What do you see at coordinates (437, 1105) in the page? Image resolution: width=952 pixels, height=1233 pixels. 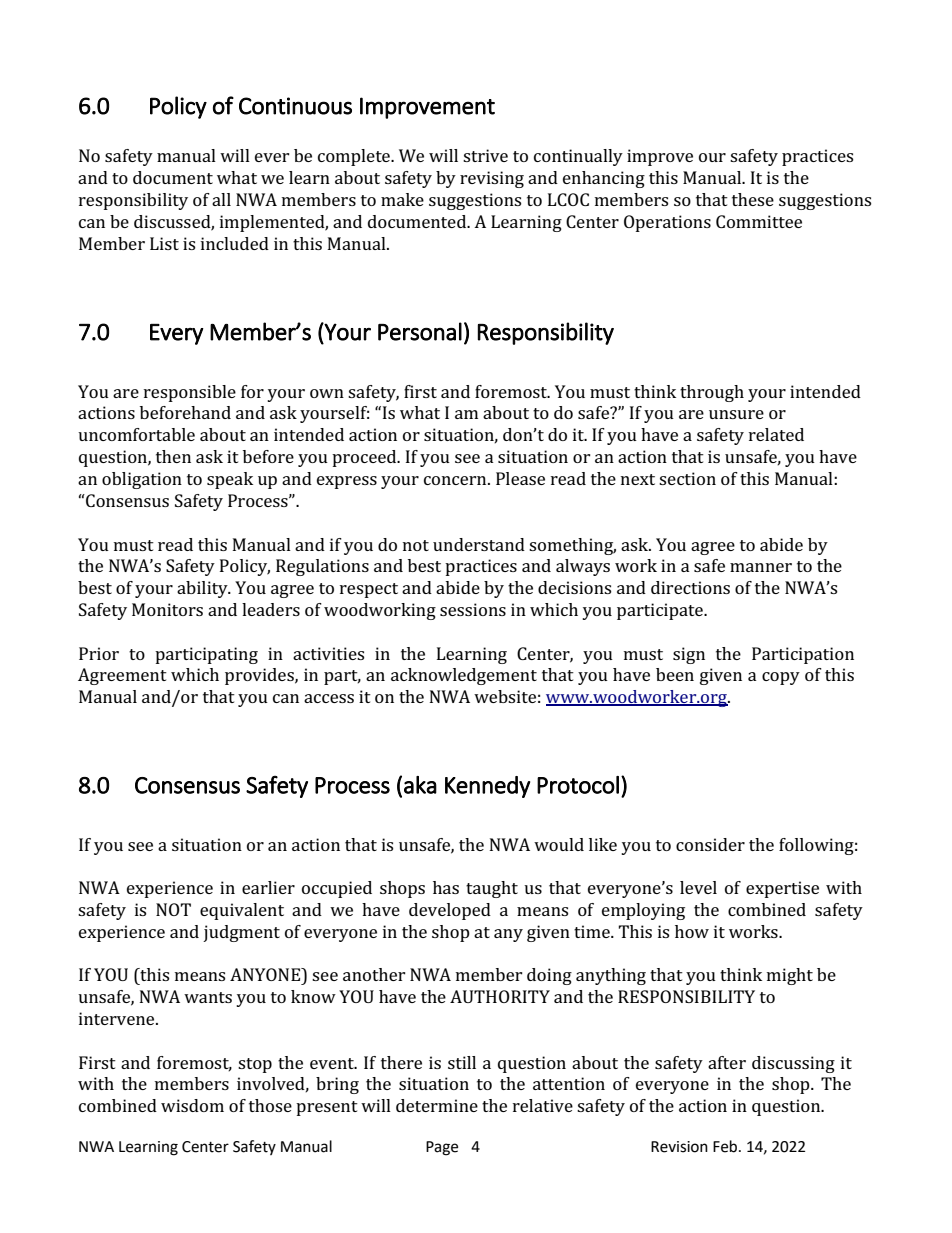 I see `determine` at bounding box center [437, 1105].
